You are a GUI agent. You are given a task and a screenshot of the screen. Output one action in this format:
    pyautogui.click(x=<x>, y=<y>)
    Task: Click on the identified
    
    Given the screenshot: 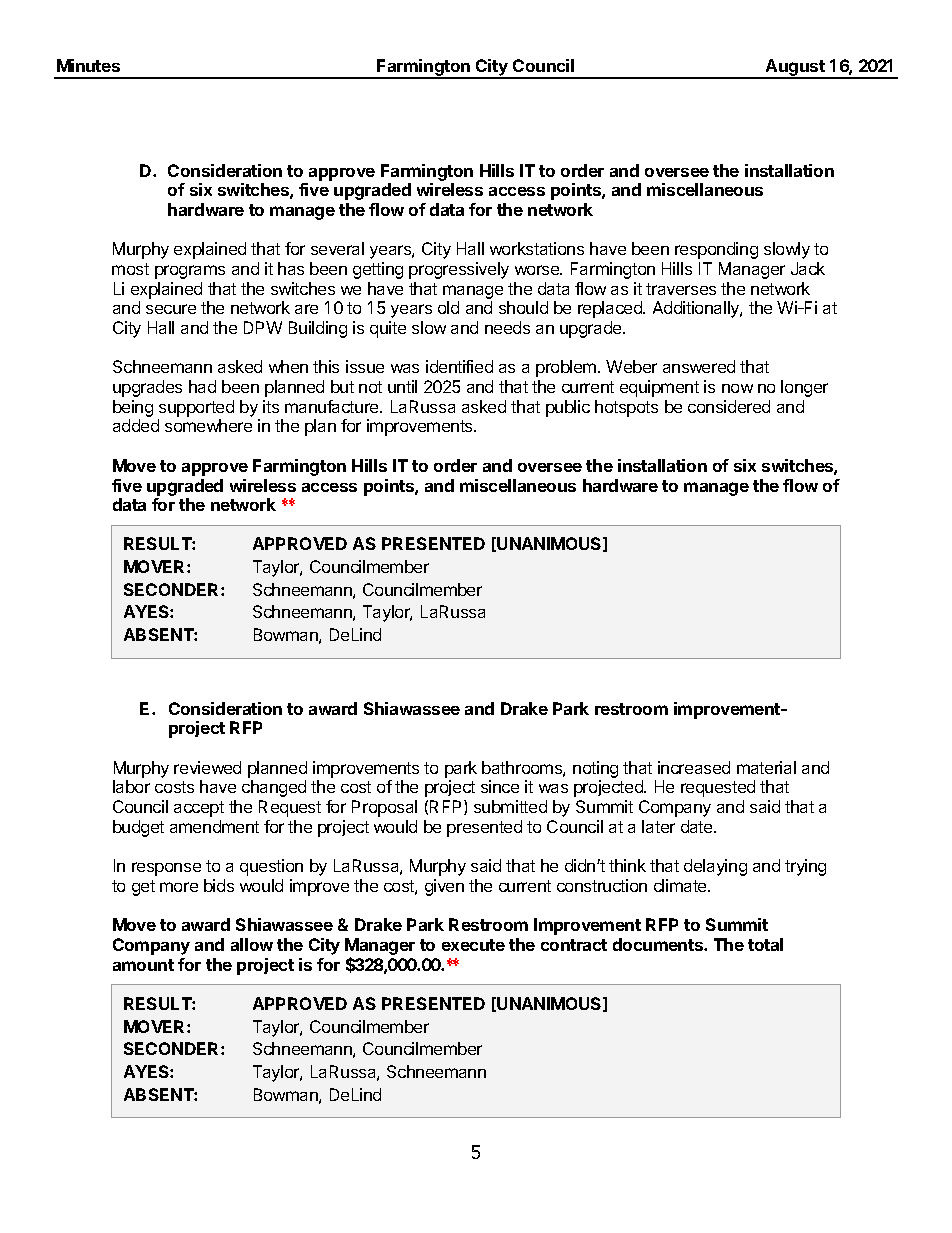 What is the action you would take?
    pyautogui.click(x=459, y=366)
